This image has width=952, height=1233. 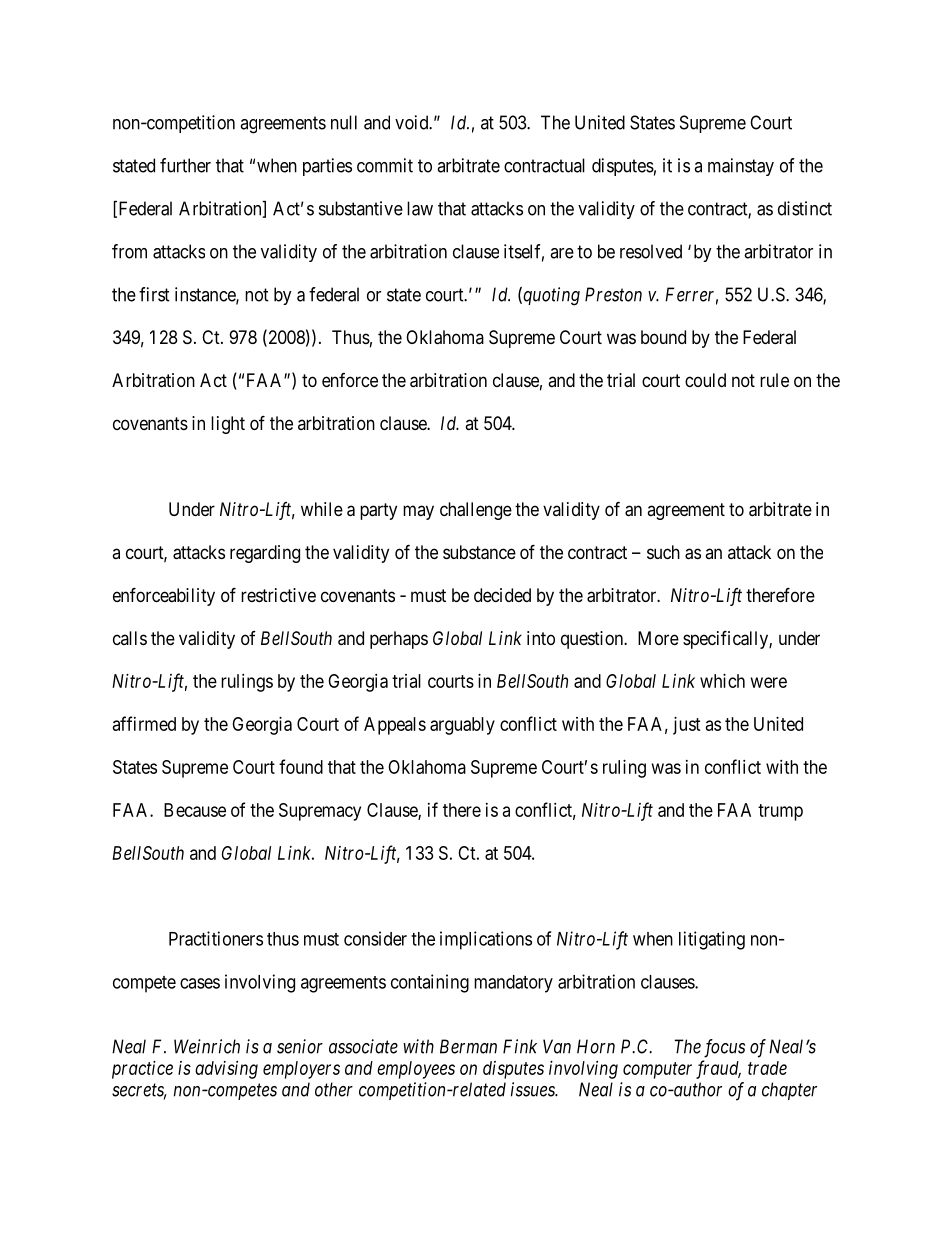 I want to click on could, so click(x=705, y=380).
